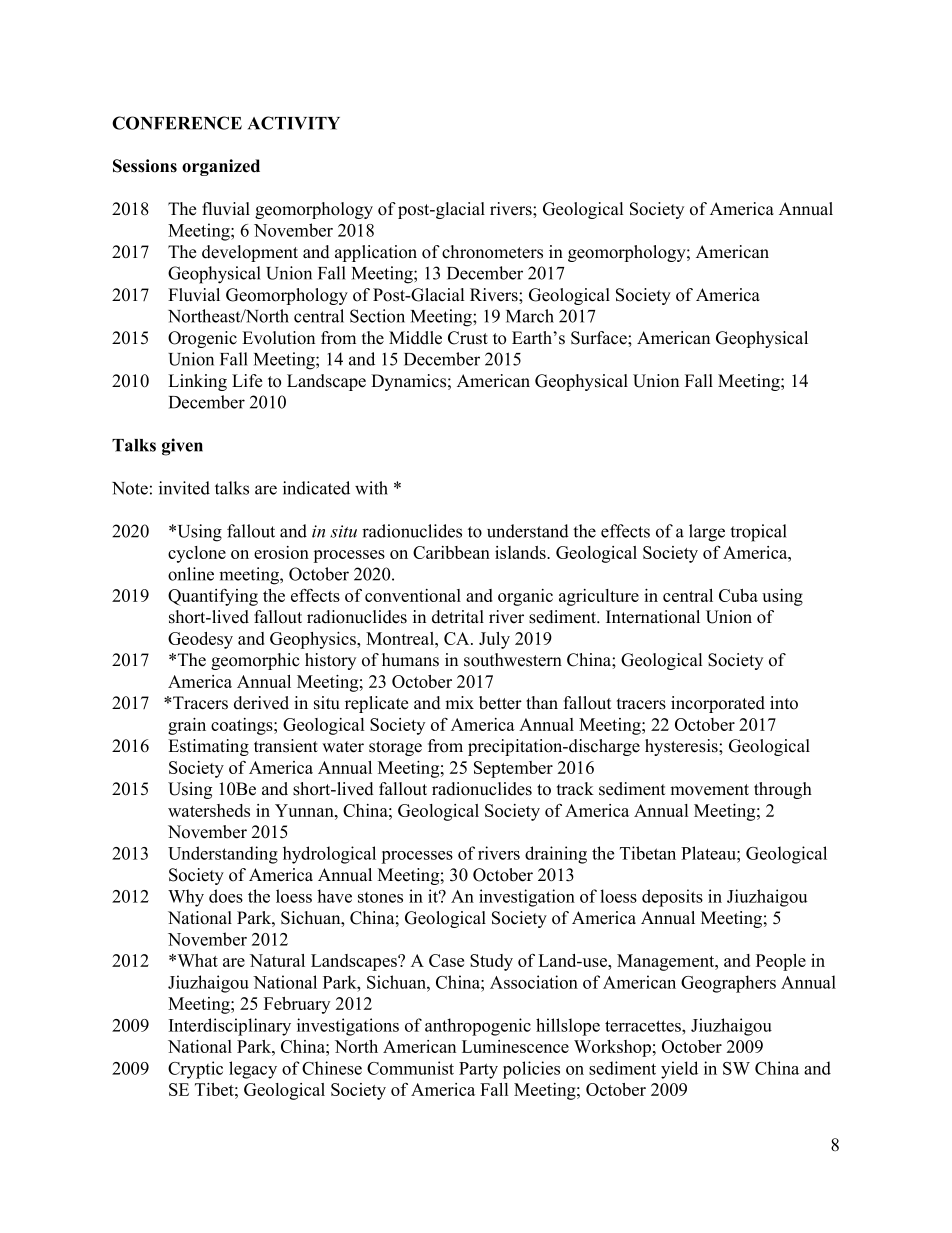  Describe the element at coordinates (230, 1027) in the screenshot. I see `Interdisciplinary` at that location.
